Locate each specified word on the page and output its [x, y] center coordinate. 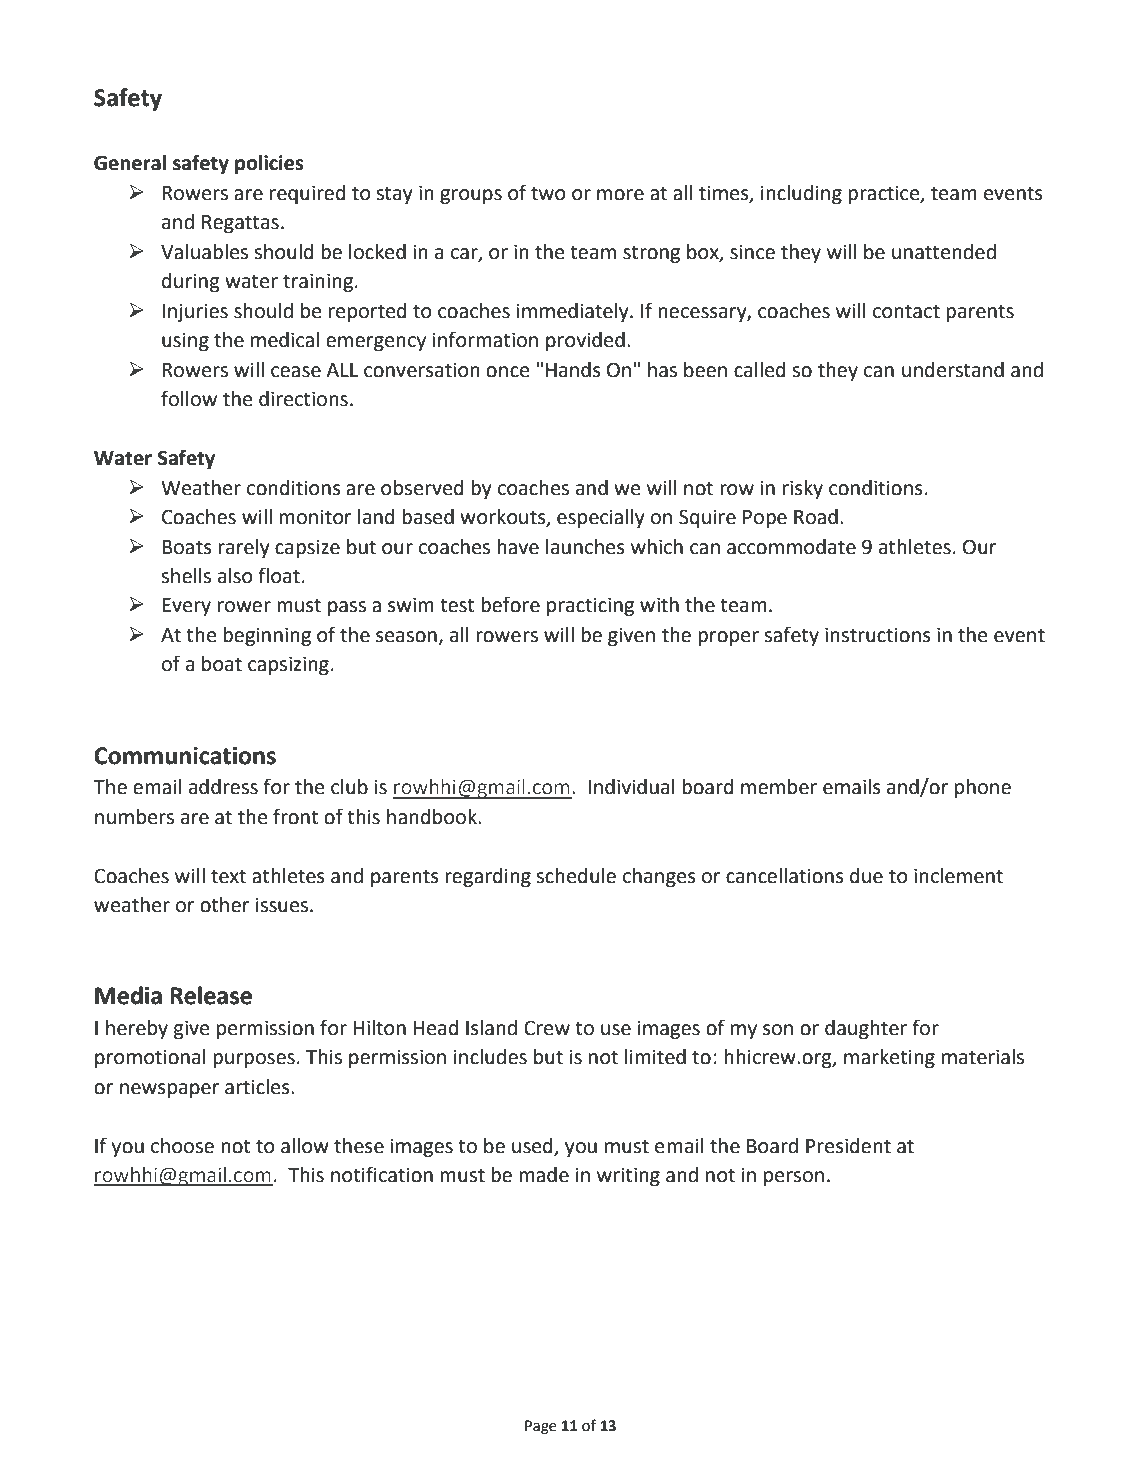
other [224, 905]
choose [182, 1146]
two [548, 193]
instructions [878, 635]
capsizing [288, 666]
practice [885, 194]
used [532, 1146]
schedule [576, 876]
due [866, 876]
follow [189, 398]
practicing [590, 607]
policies [269, 165]
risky [803, 489]
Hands [573, 370]
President [848, 1146]
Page [541, 1427]
